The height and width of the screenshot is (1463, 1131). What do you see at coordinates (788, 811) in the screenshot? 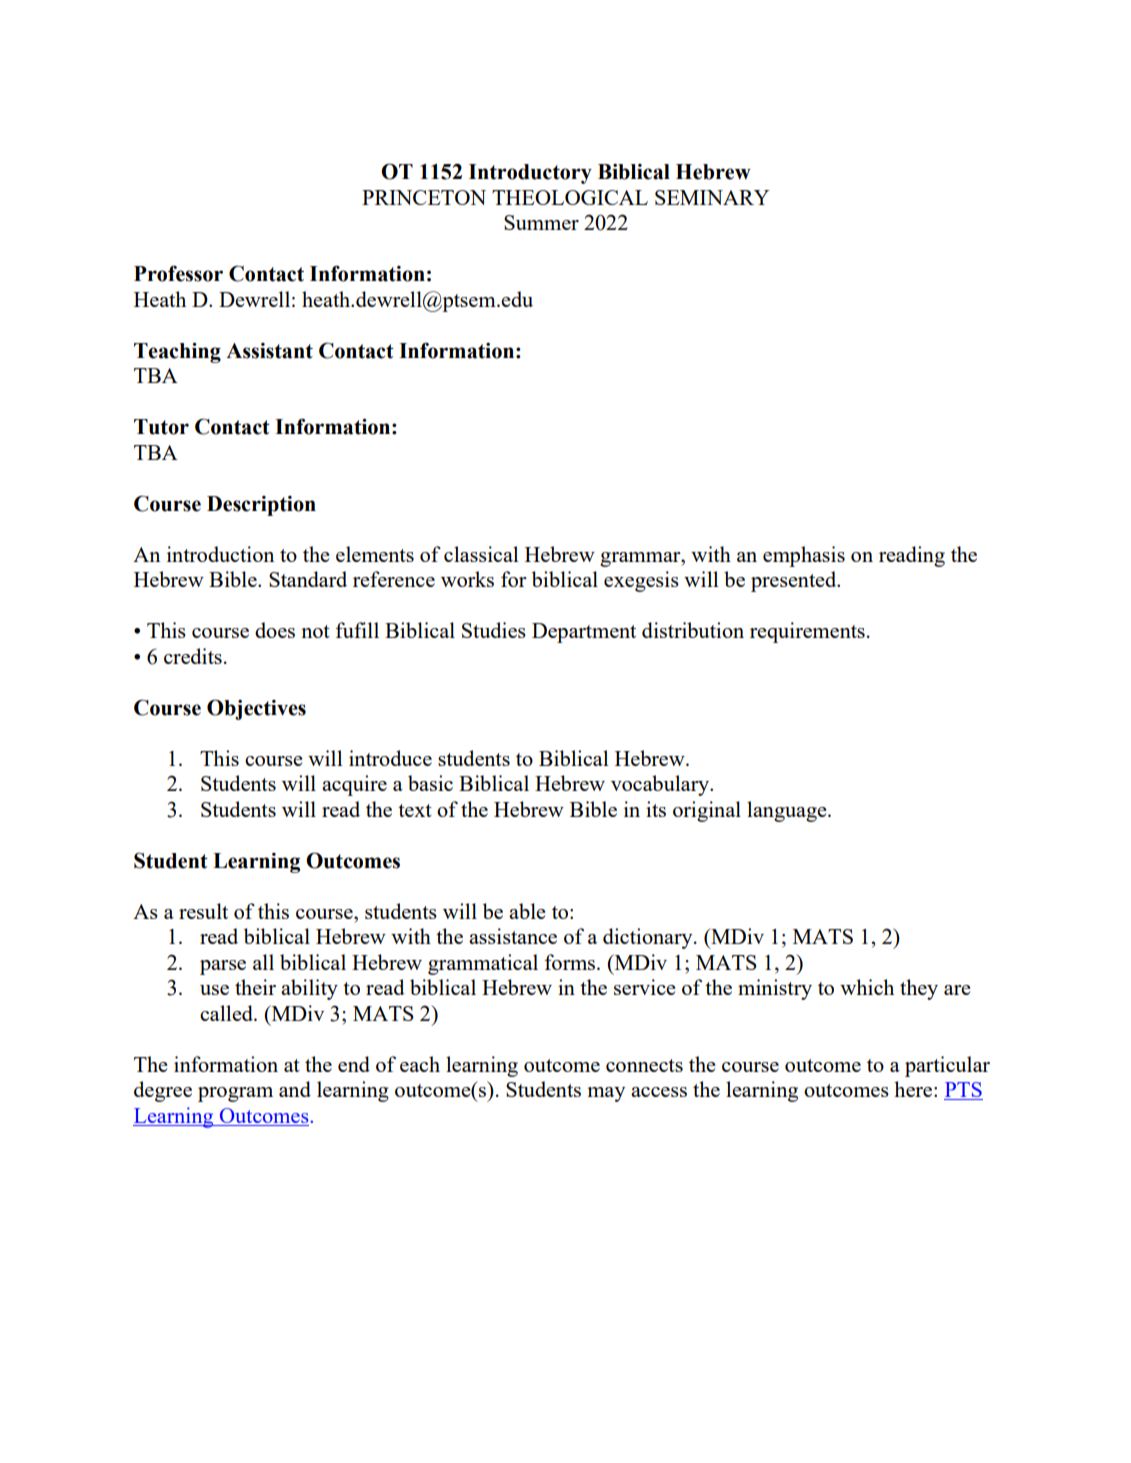
I see `language` at bounding box center [788, 811].
